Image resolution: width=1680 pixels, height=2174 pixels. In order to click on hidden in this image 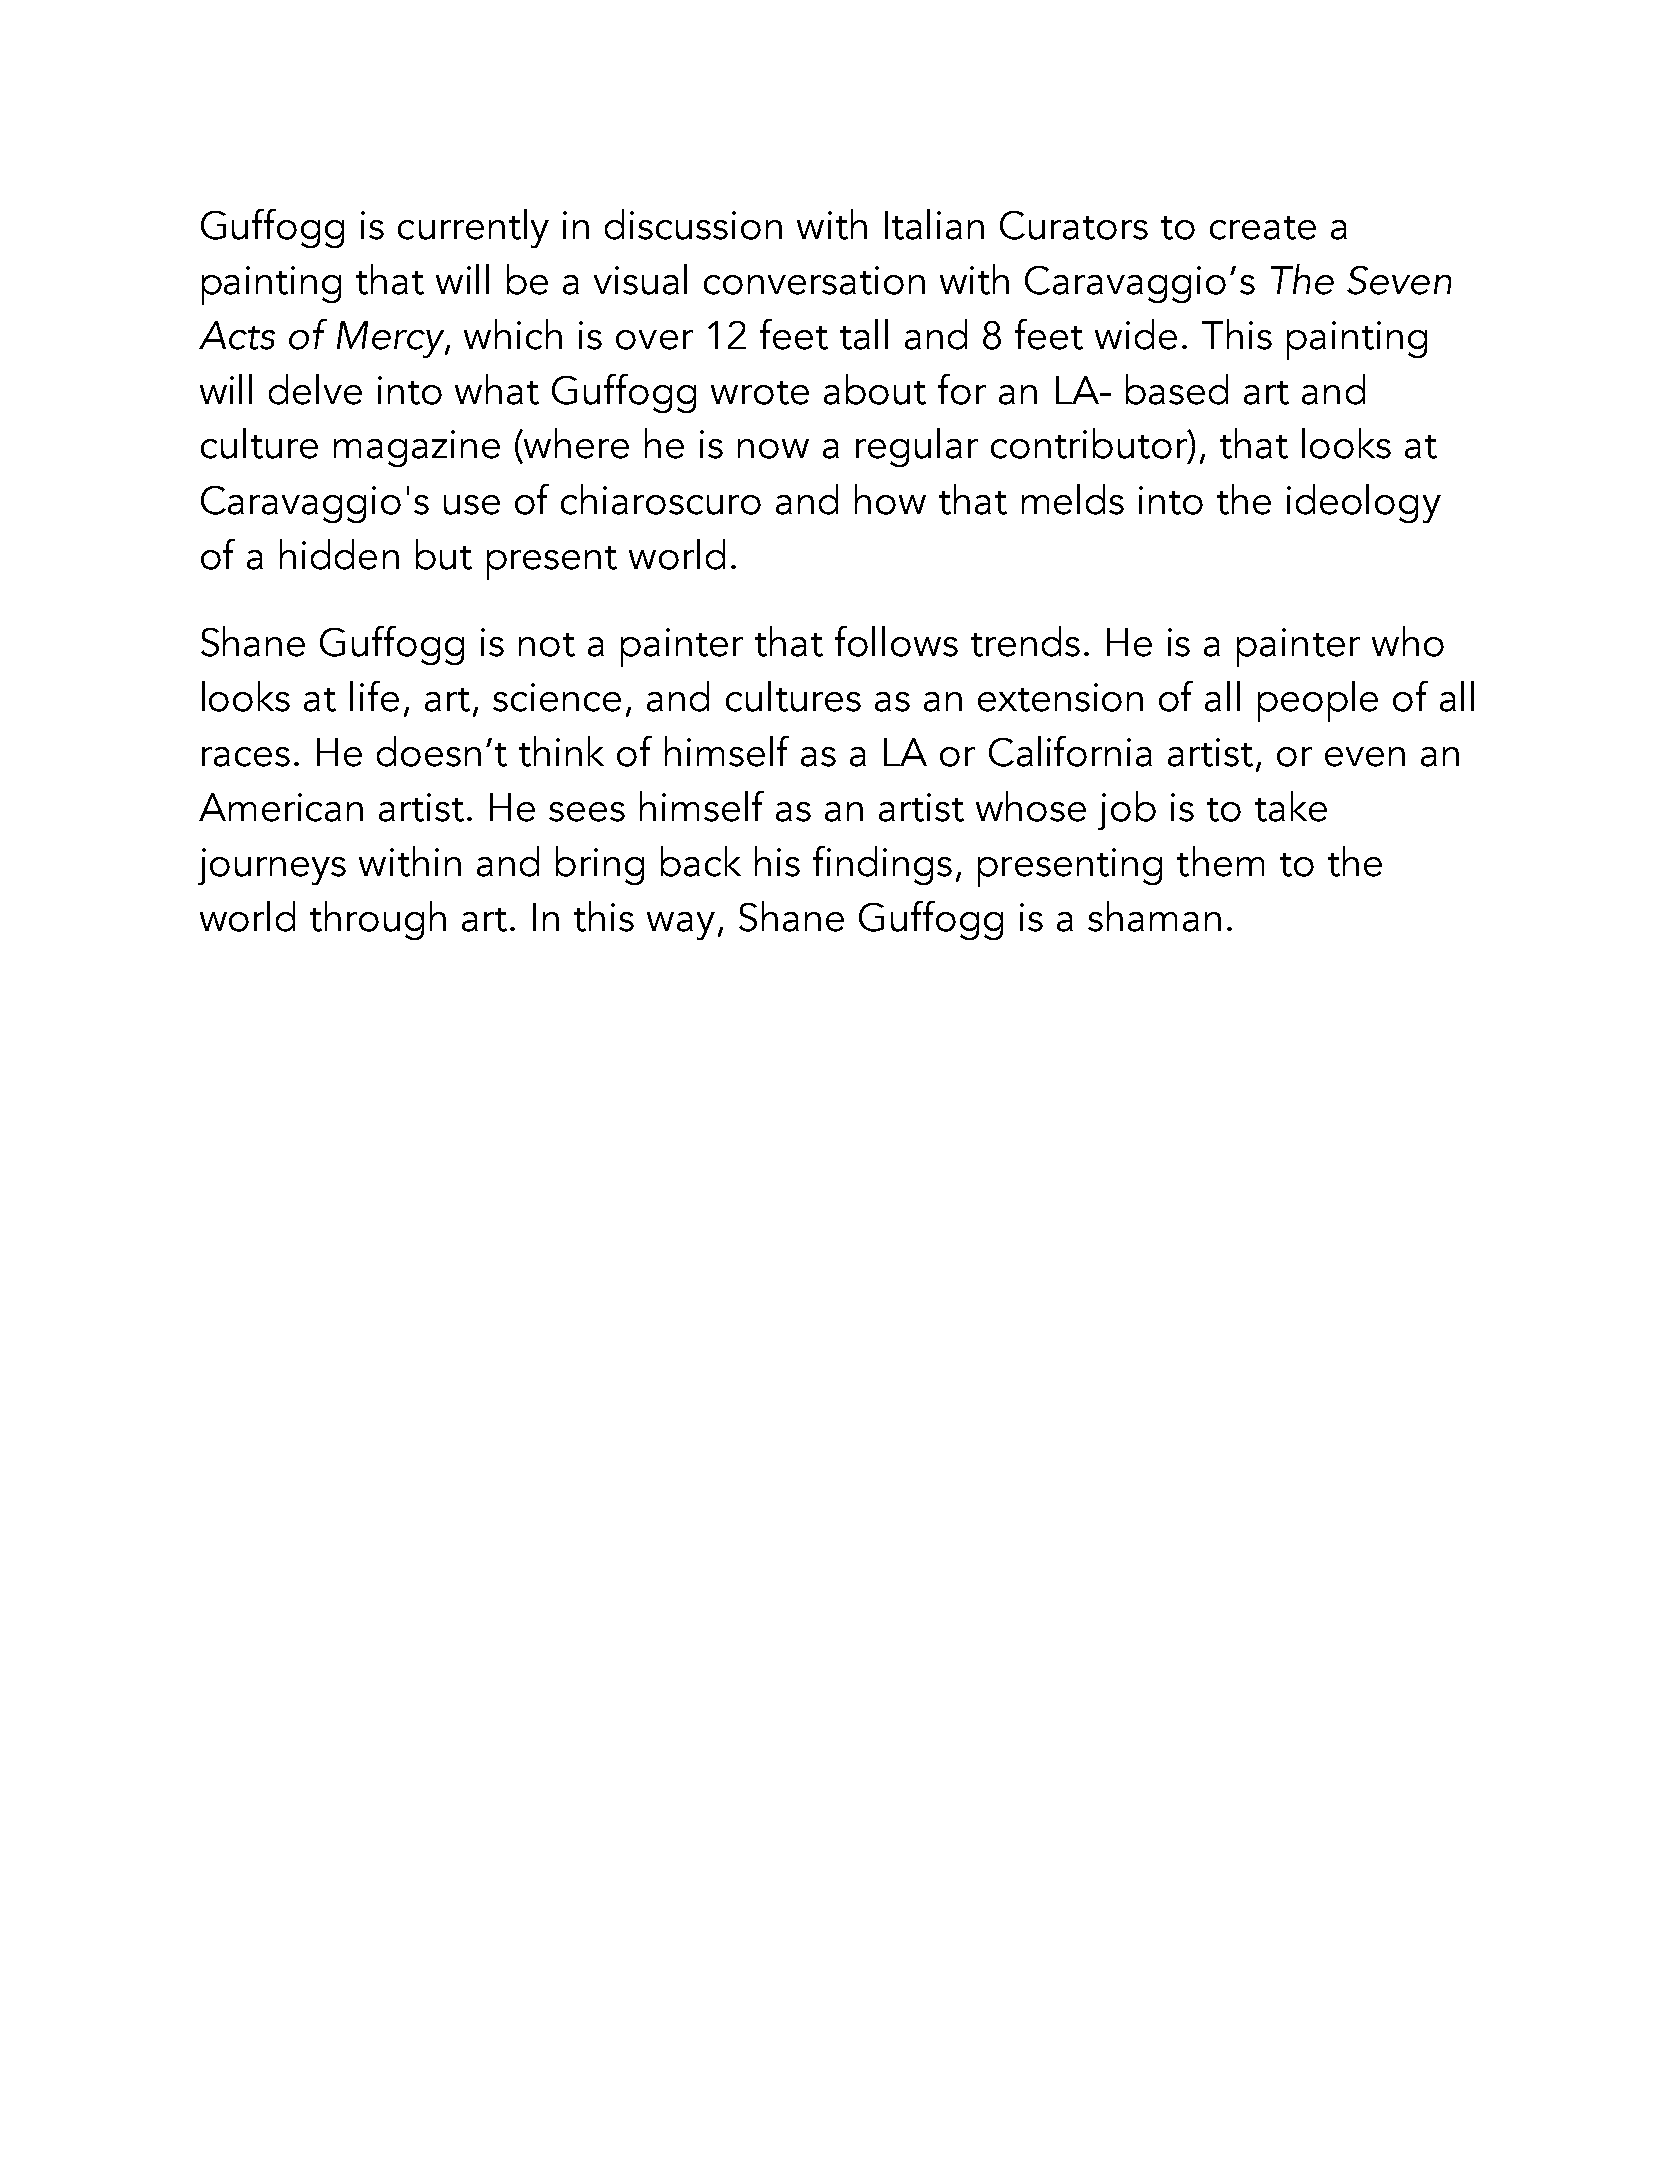, I will do `click(339, 554)`.
